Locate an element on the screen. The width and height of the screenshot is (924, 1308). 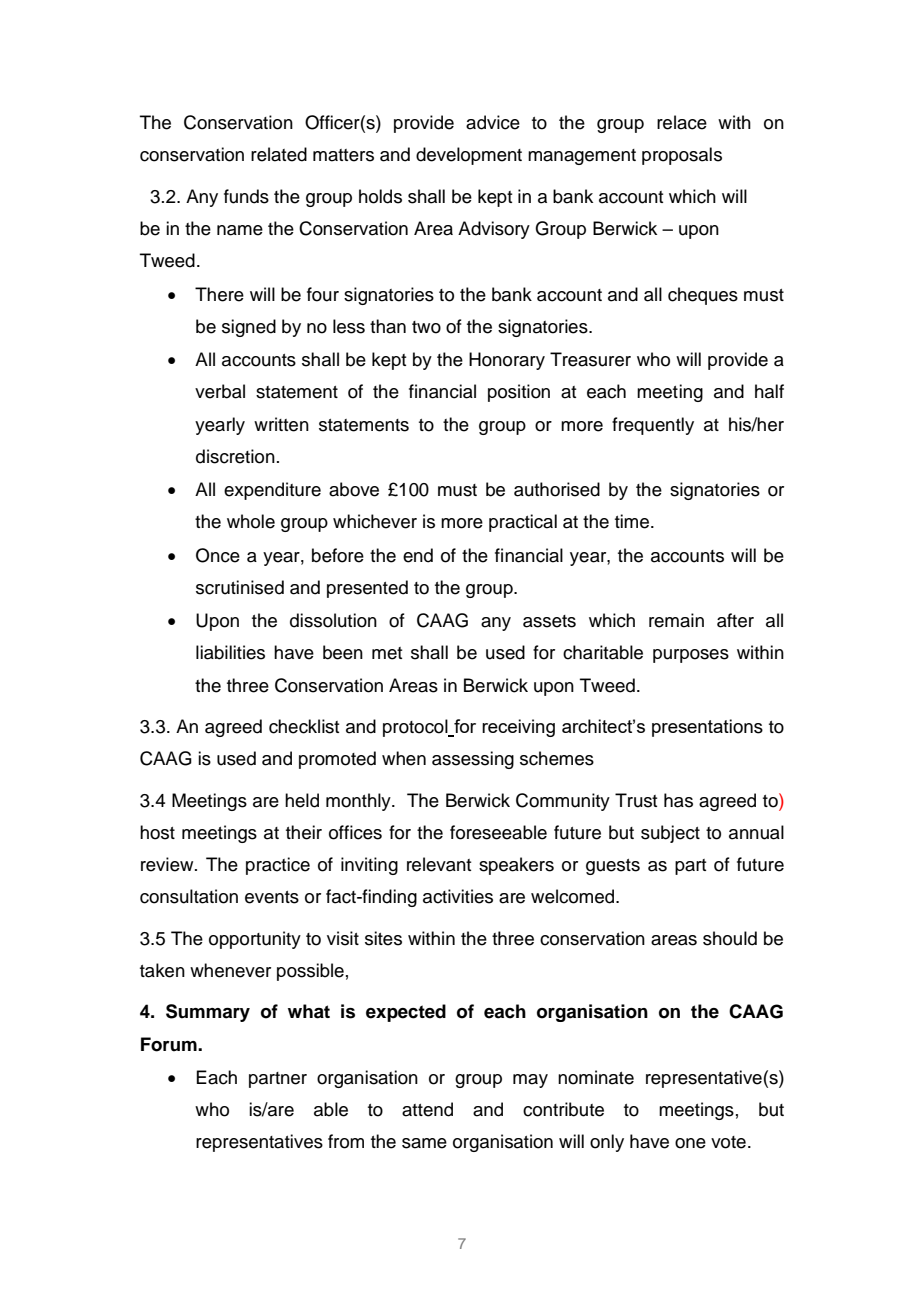
remain is located at coordinates (676, 620).
